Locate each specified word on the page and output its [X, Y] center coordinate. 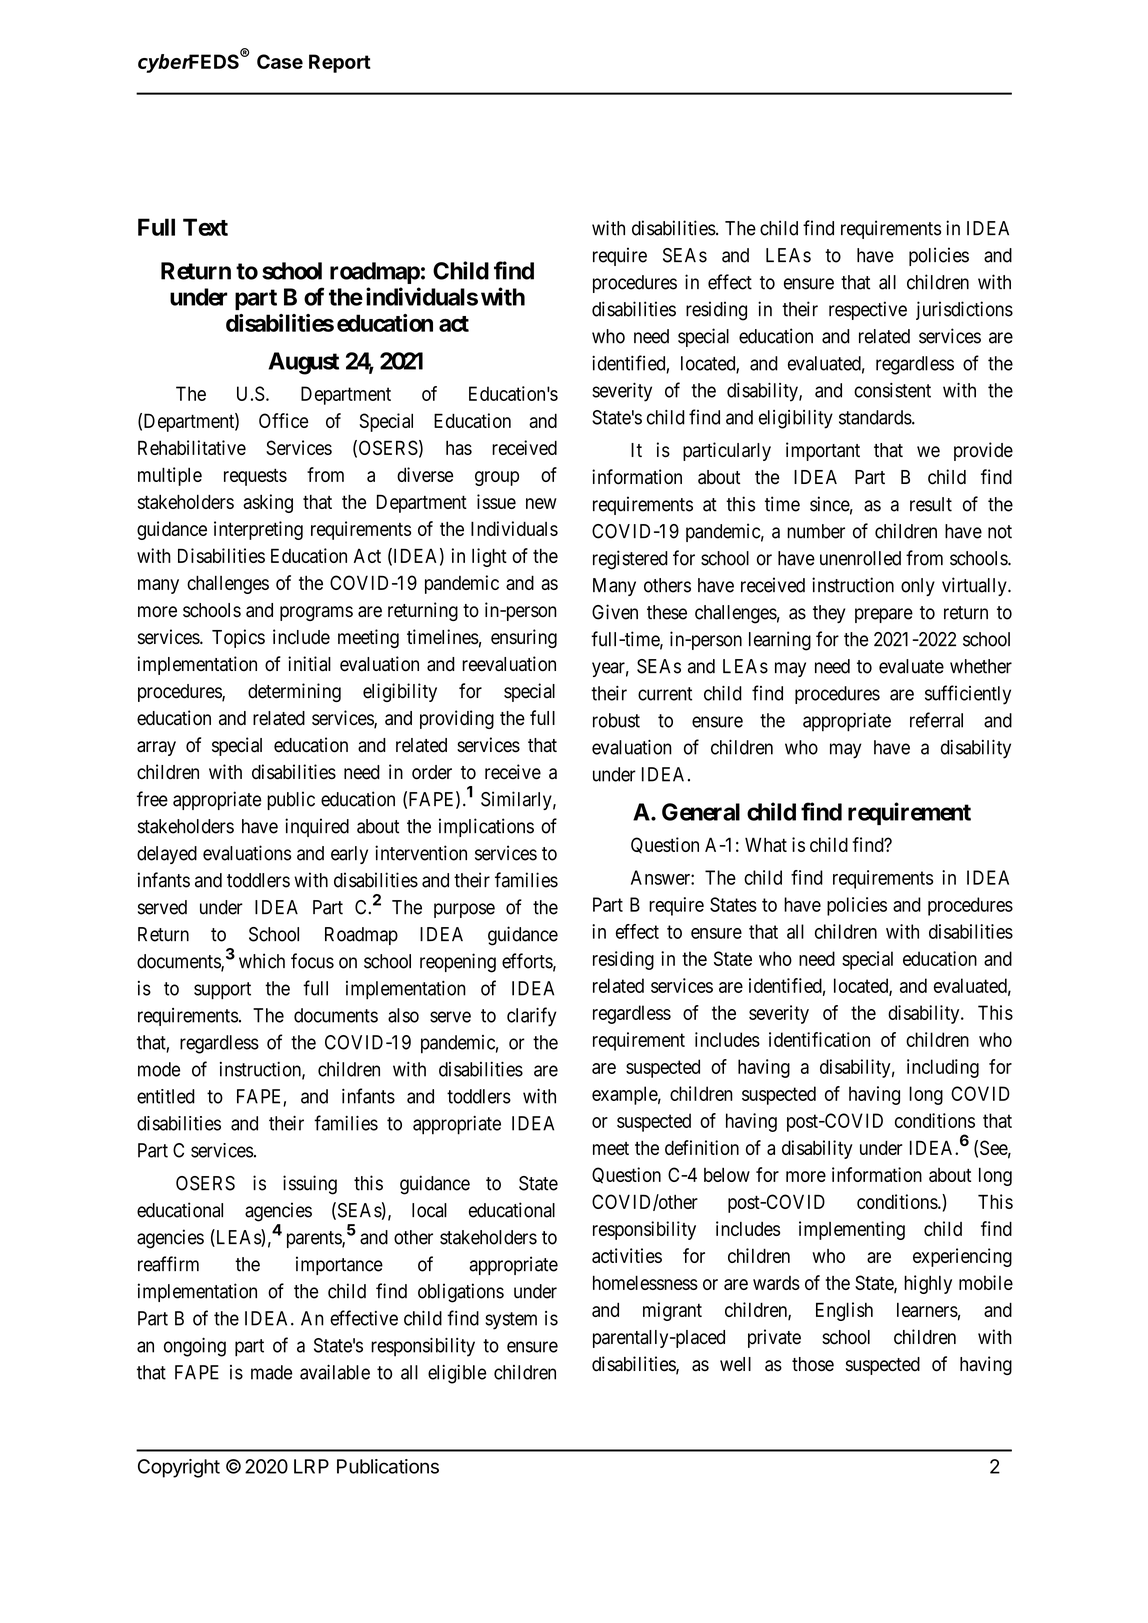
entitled [166, 1096]
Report [340, 63]
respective [868, 310]
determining [294, 692]
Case [280, 61]
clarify [532, 1017]
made [271, 1372]
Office [283, 420]
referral [936, 720]
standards [875, 417]
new [541, 503]
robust [616, 720]
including [943, 1068]
